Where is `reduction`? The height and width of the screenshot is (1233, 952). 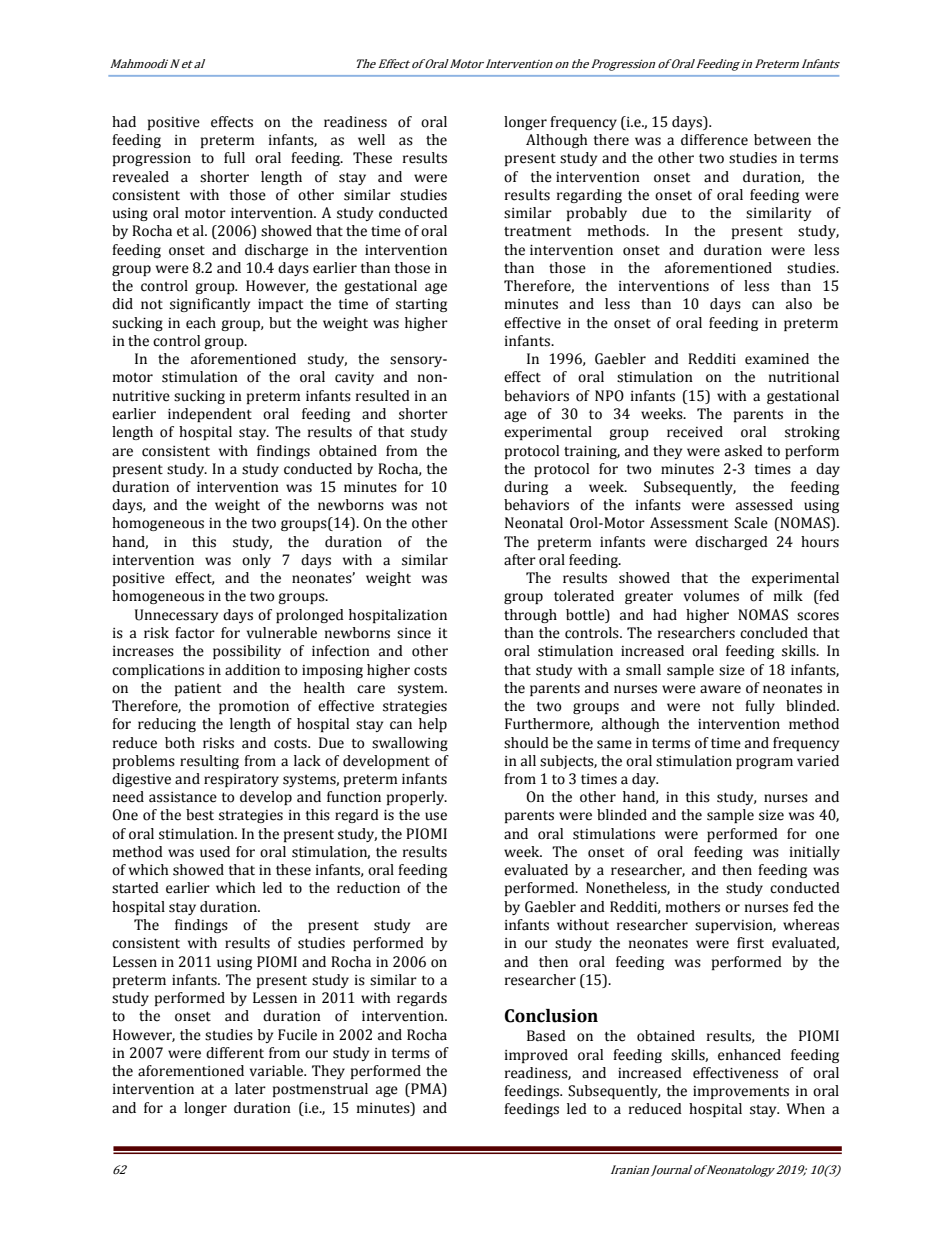
reduction is located at coordinates (368, 888).
